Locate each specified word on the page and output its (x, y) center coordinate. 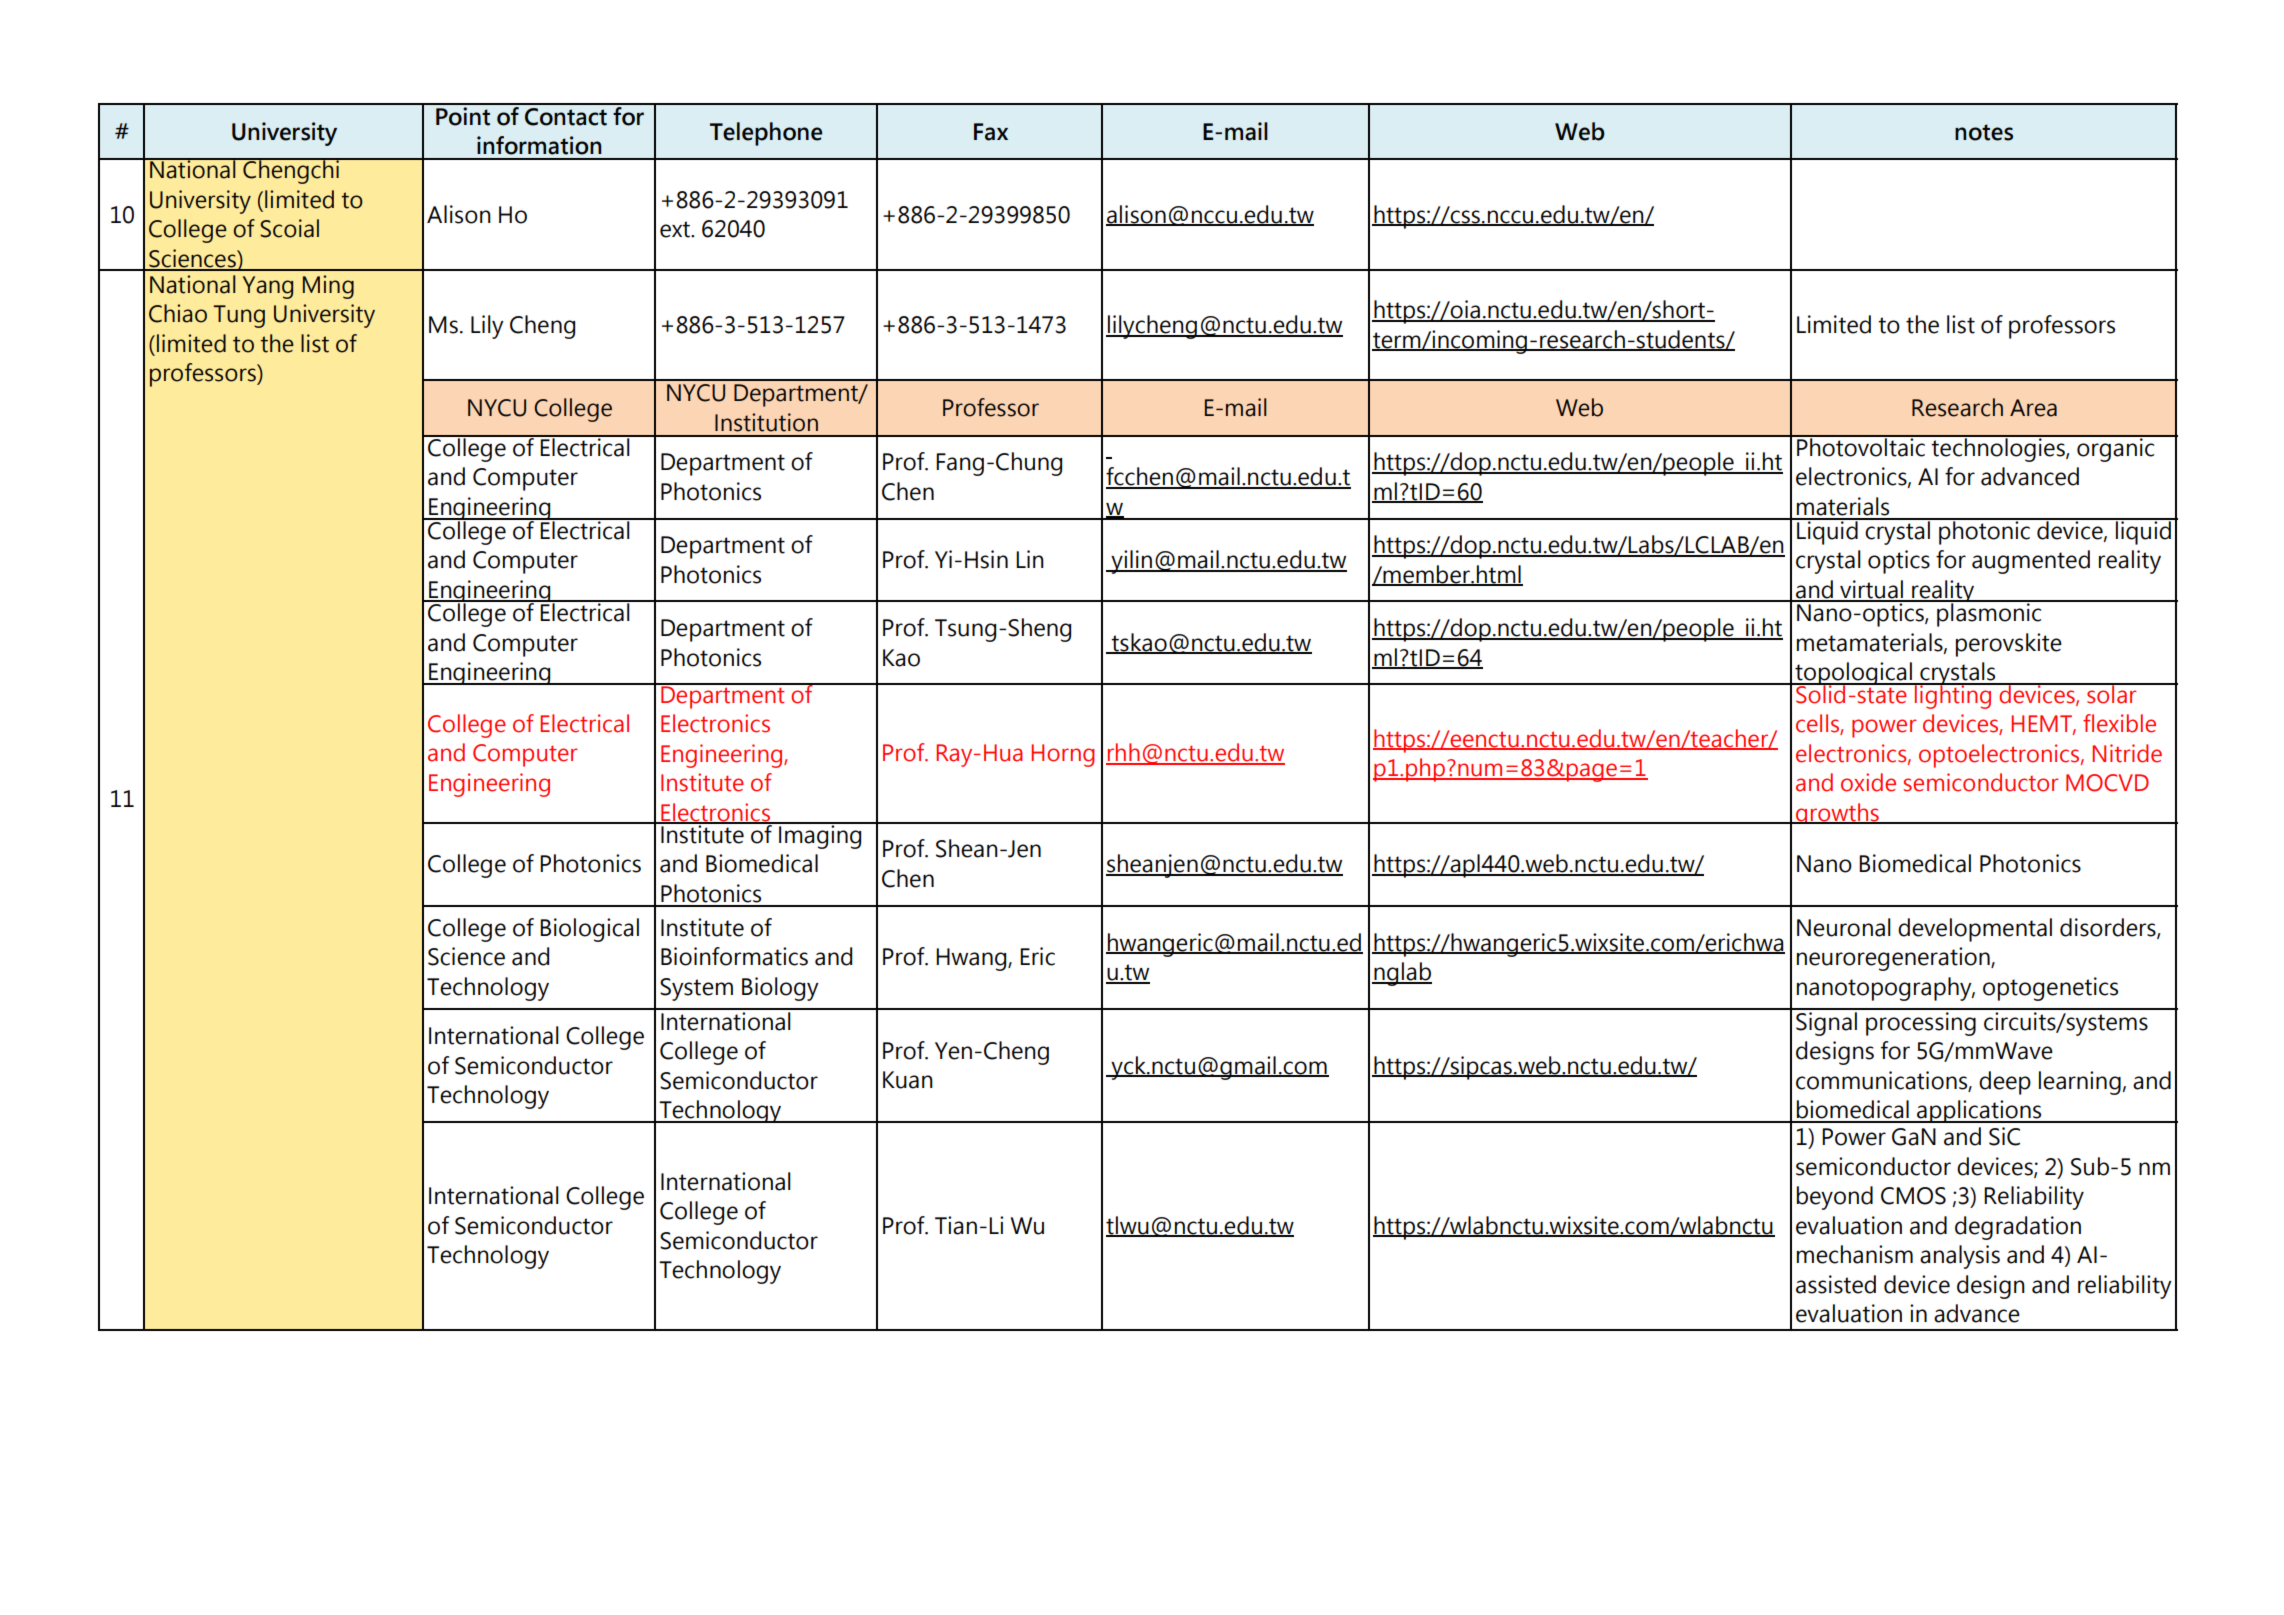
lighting (1953, 696)
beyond (1835, 1198)
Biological (589, 930)
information (539, 145)
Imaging (820, 836)
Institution (766, 422)
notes (1984, 132)
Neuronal (1844, 927)
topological (1853, 675)
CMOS (1913, 1196)
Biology (780, 989)
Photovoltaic (1861, 446)
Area (2033, 408)
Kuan (908, 1080)
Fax (991, 132)
